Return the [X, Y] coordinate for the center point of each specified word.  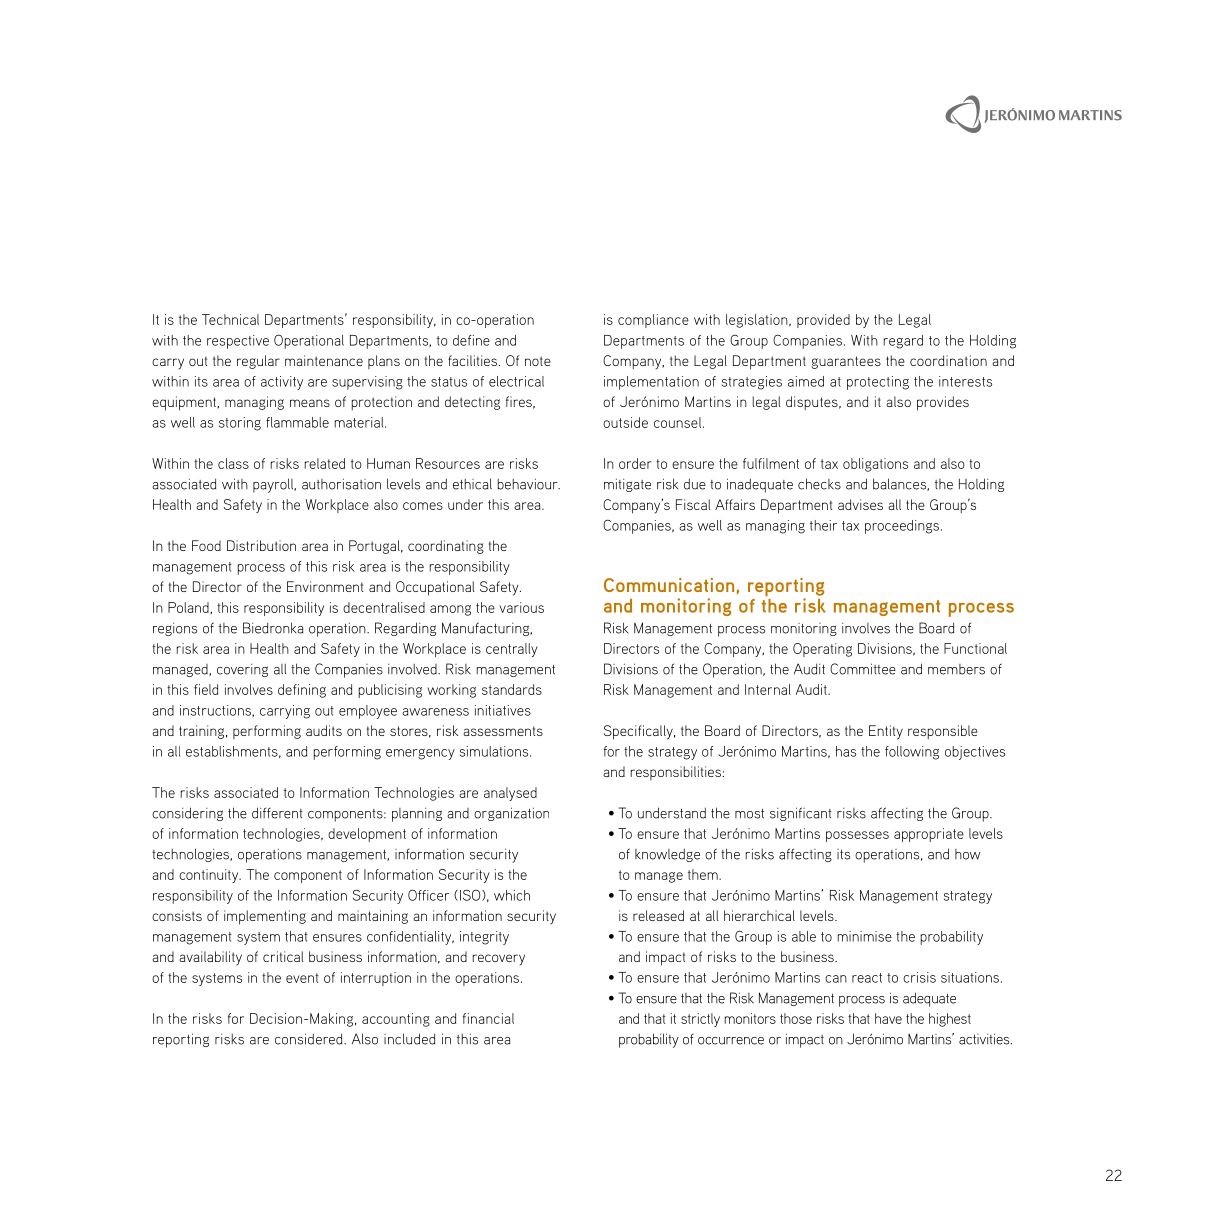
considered [310, 1039]
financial [488, 1018]
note [538, 361]
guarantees [846, 362]
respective [238, 342]
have [888, 1018]
